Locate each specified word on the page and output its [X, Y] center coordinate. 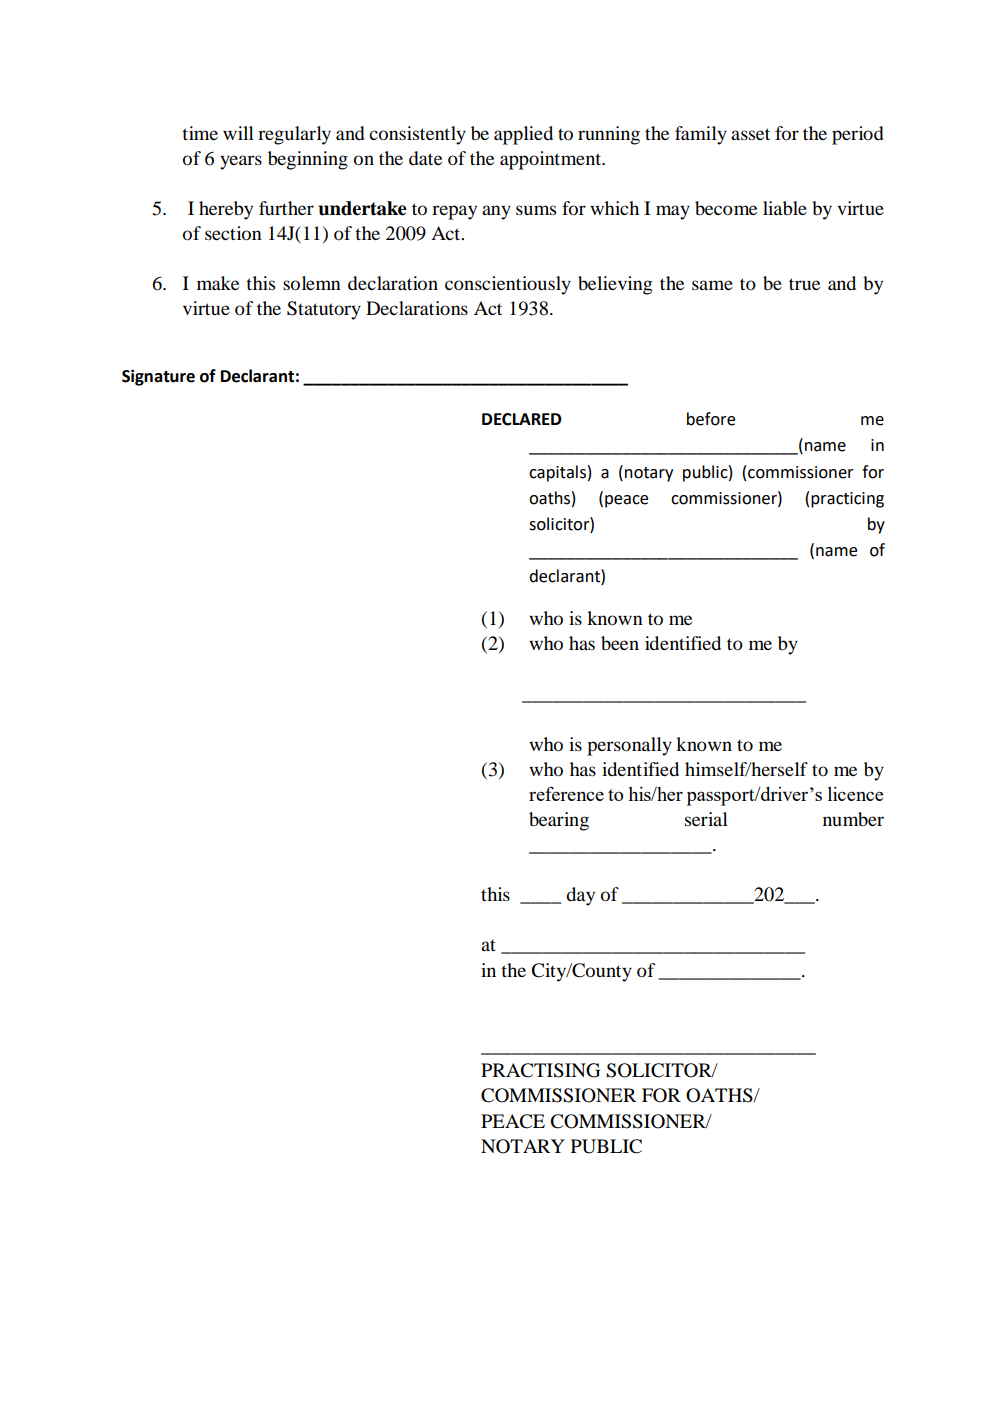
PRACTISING [540, 1070]
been [620, 643]
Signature [158, 377]
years [241, 162]
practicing [847, 500]
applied [523, 135]
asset [750, 134]
